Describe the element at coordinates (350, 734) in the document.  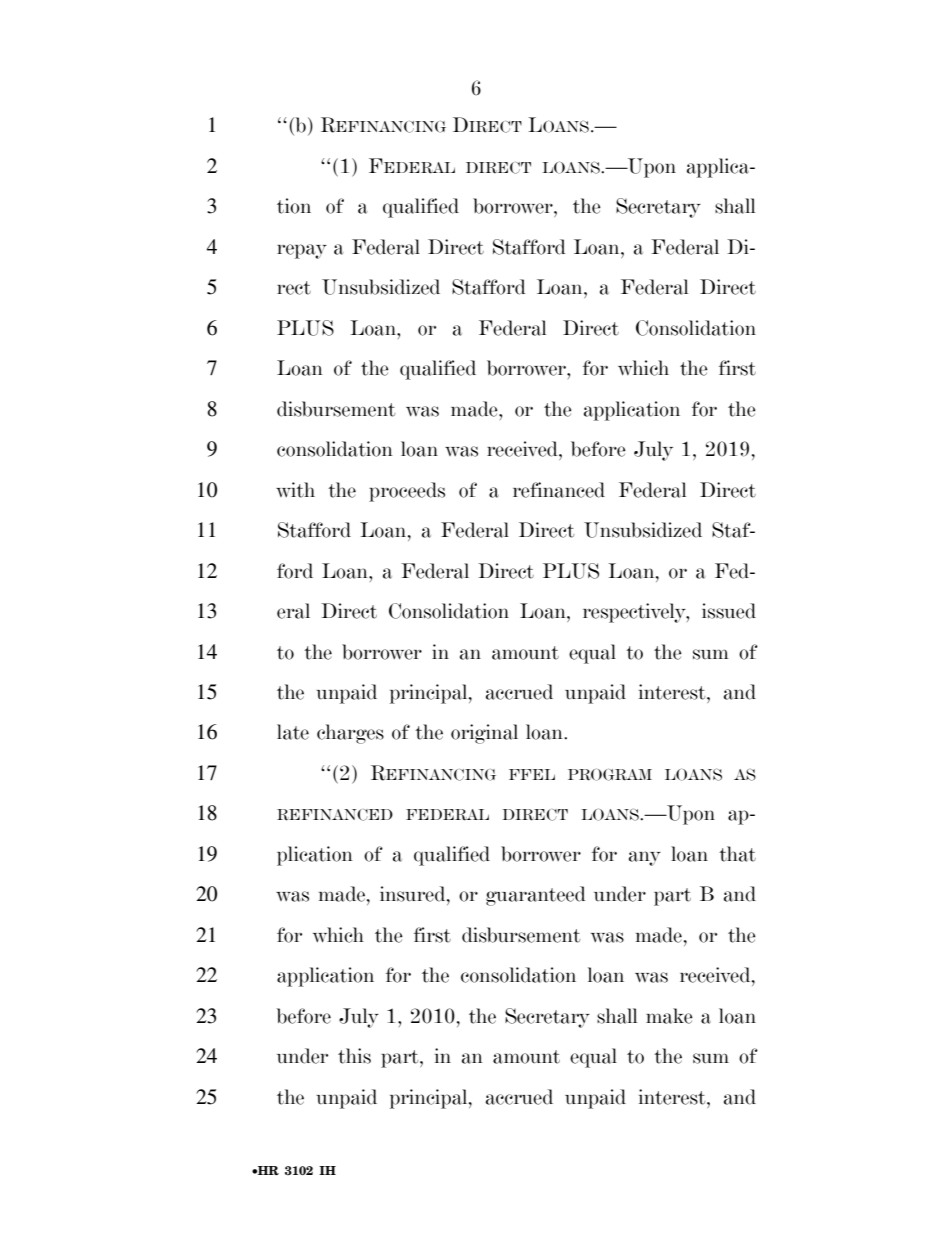
I see `charges` at that location.
